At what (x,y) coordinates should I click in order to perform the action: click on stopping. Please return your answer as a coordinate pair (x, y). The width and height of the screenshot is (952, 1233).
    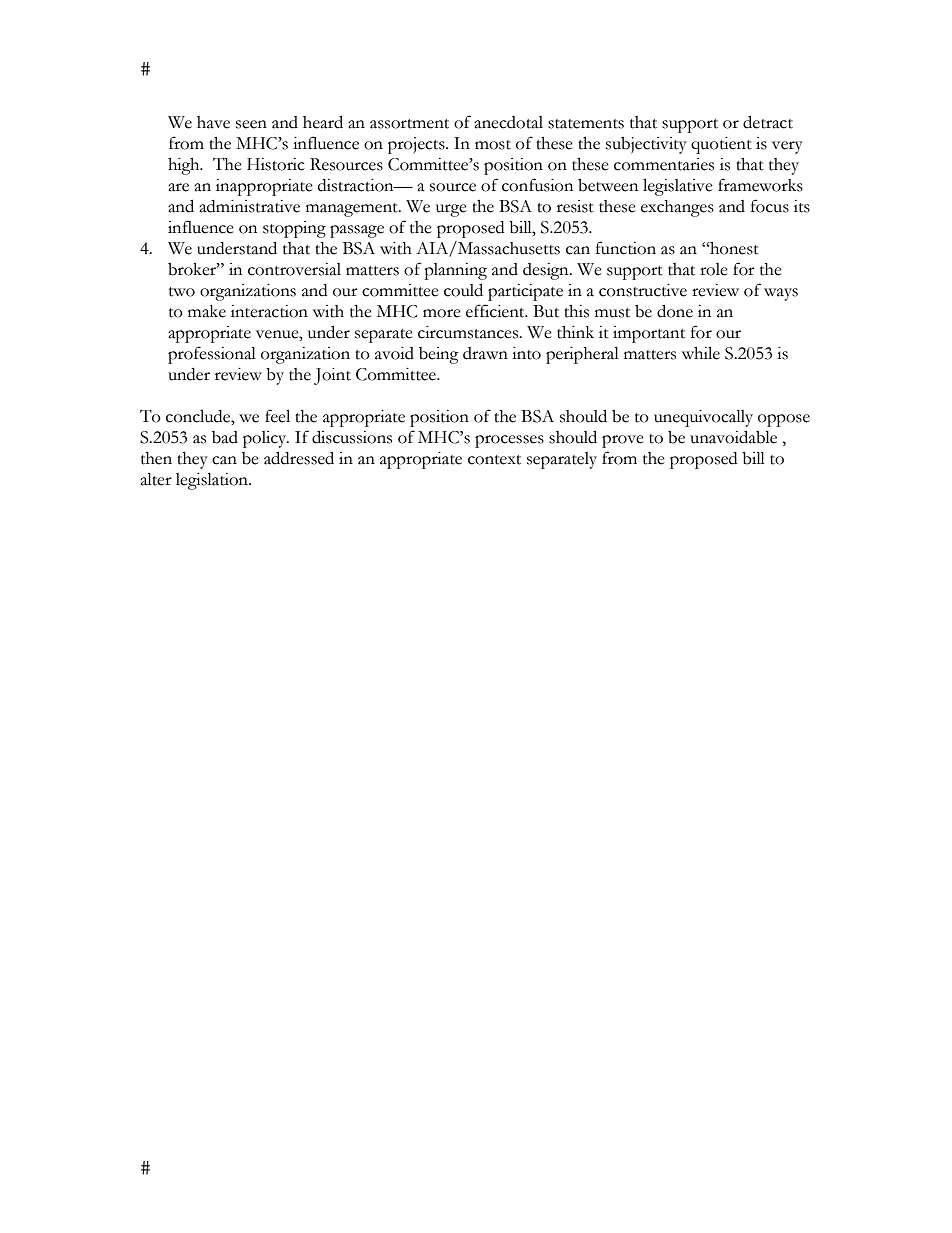
    Looking at the image, I should click on (294, 229).
